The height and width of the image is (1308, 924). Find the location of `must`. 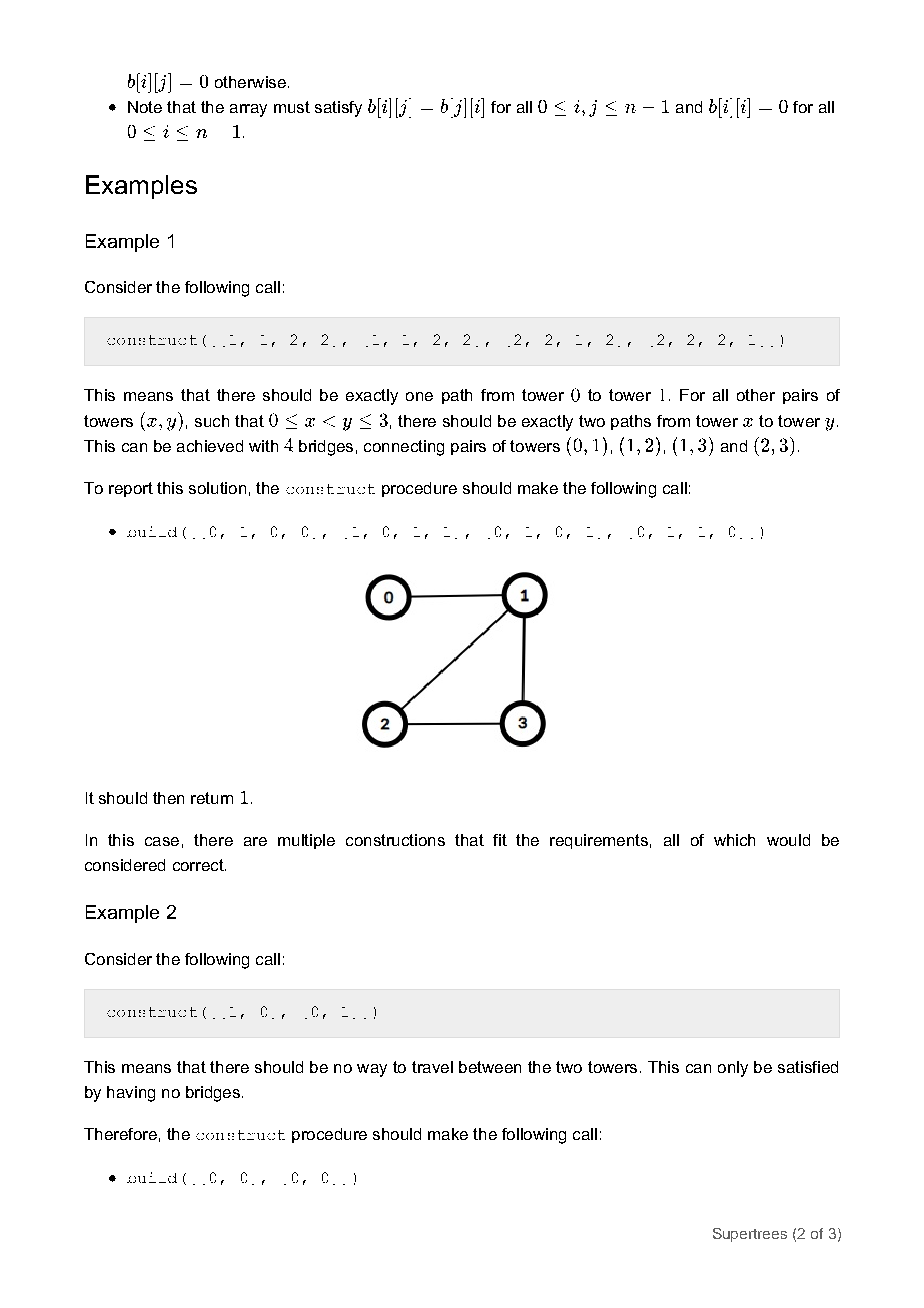

must is located at coordinates (292, 107).
